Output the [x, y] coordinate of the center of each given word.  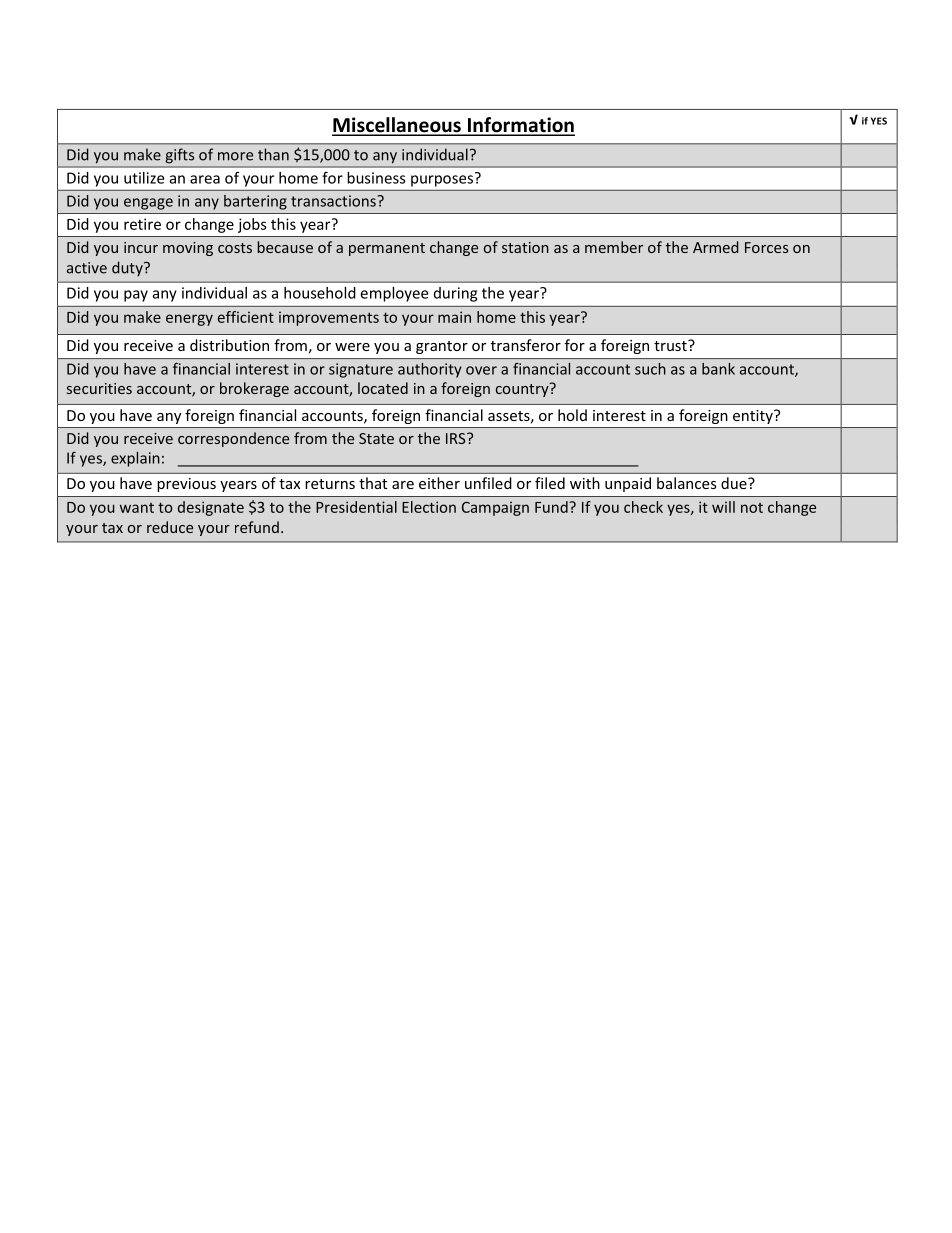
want [137, 508]
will [723, 507]
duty [128, 269]
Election [429, 507]
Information [520, 126]
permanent [387, 249]
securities [99, 388]
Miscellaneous [397, 126]
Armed [716, 247]
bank [718, 369]
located [383, 388]
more [235, 156]
